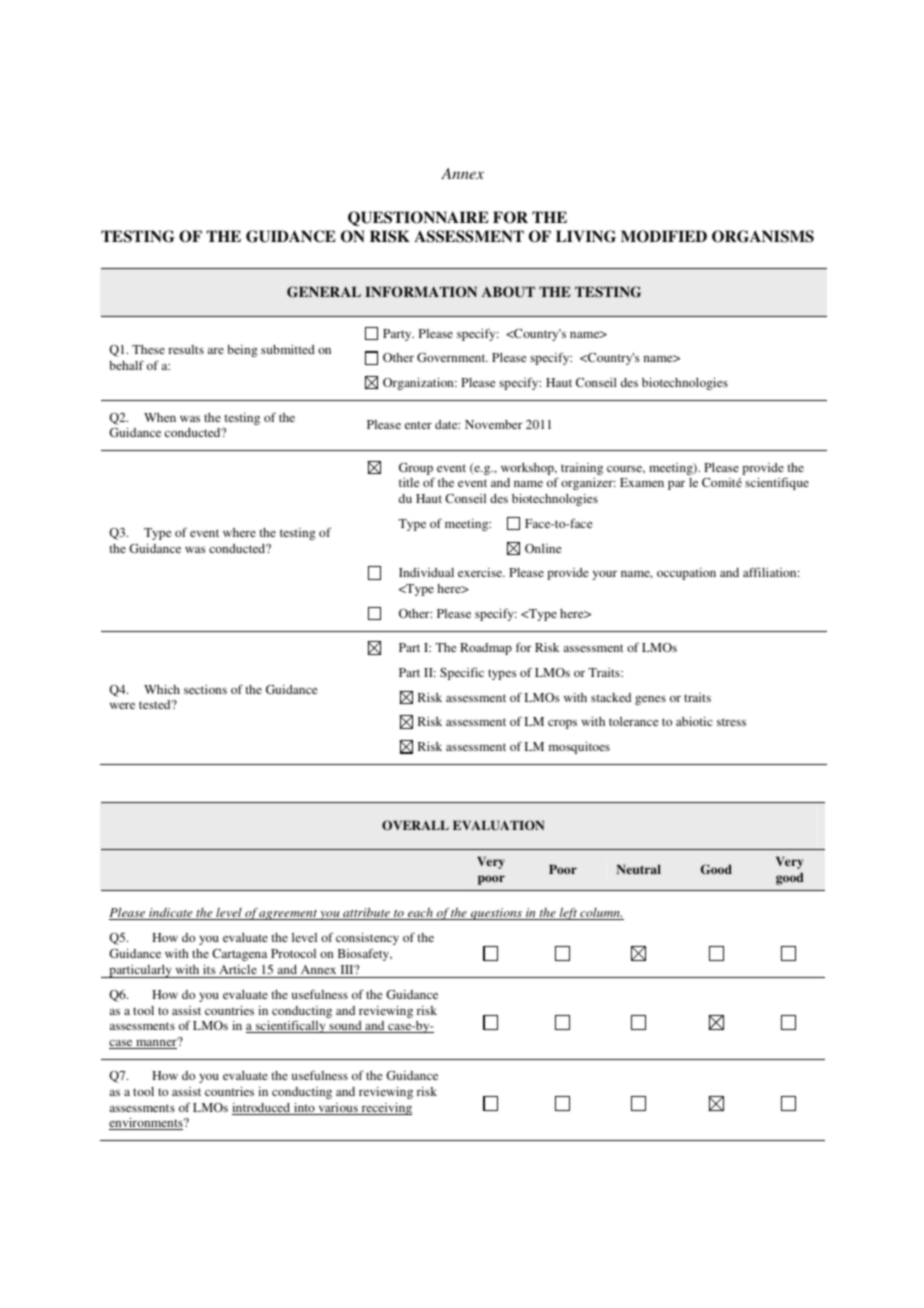  Describe the element at coordinates (639, 869) in the image. I see `Neutral` at that location.
